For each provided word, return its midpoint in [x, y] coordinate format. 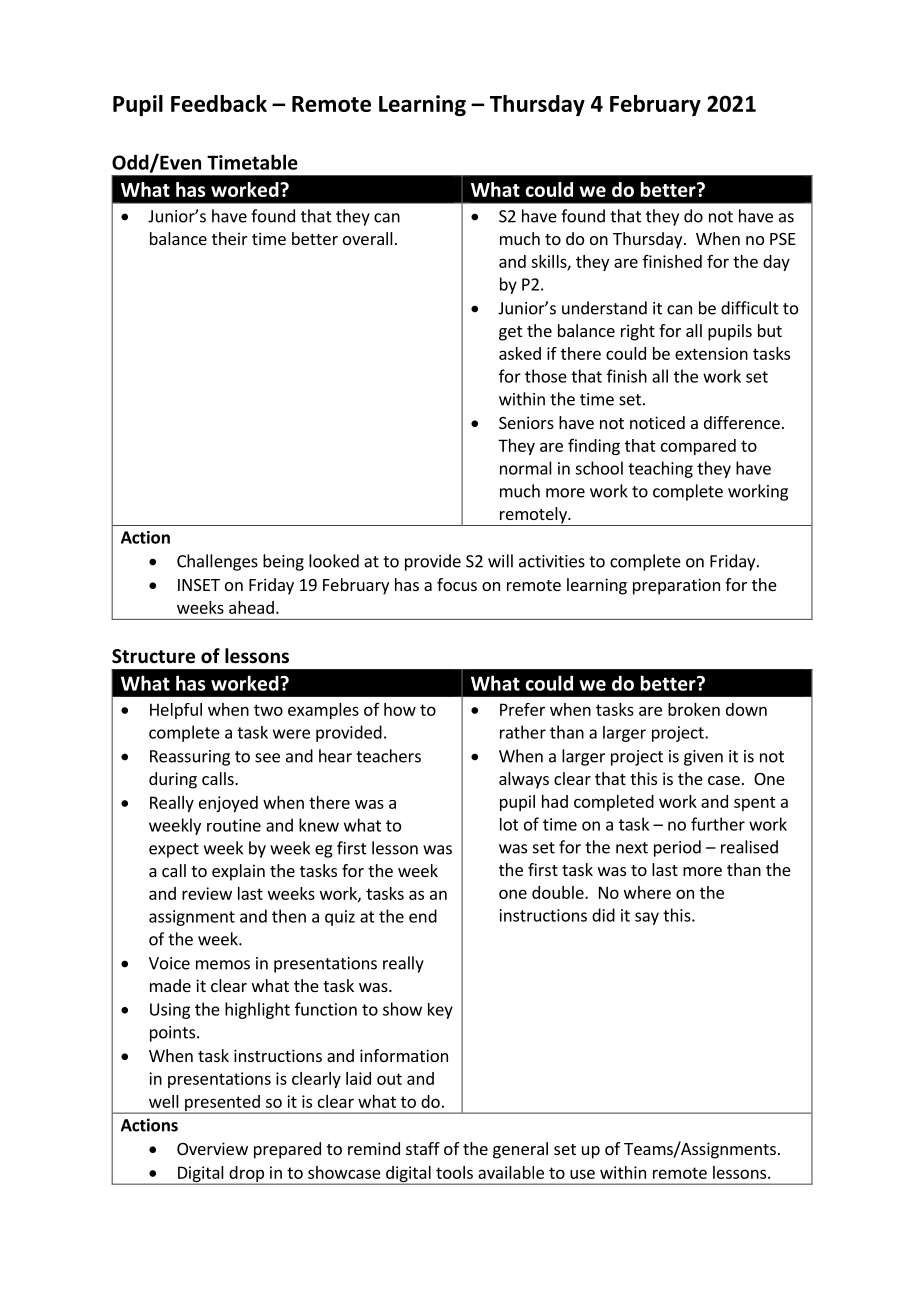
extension [711, 353]
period [677, 848]
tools [454, 1172]
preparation [676, 586]
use [582, 1174]
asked [520, 353]
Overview [212, 1148]
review [207, 893]
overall [368, 238]
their [230, 238]
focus [457, 584]
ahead [251, 607]
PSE [783, 239]
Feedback [219, 103]
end [423, 916]
